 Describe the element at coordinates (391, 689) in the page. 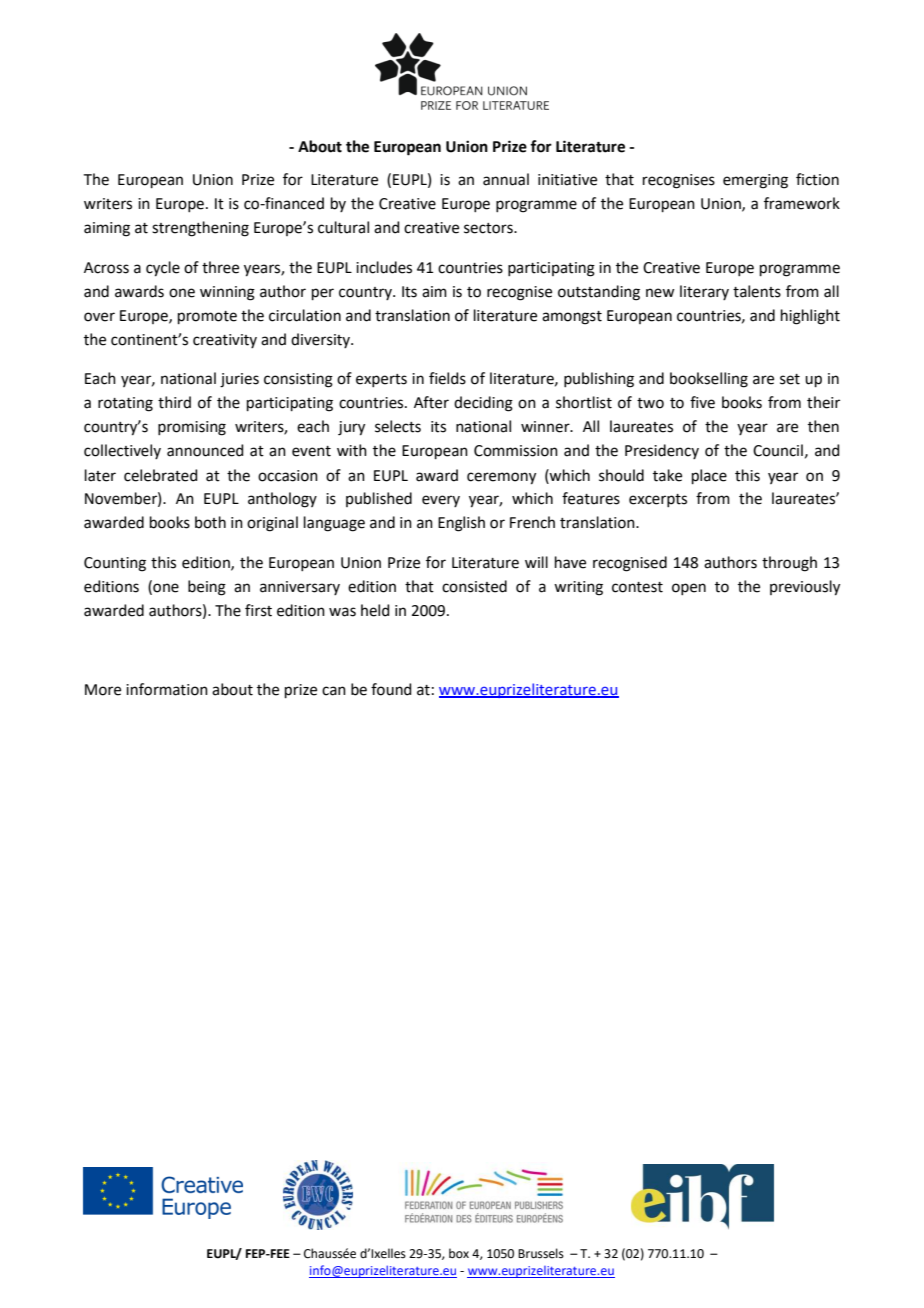

I see `found` at that location.
